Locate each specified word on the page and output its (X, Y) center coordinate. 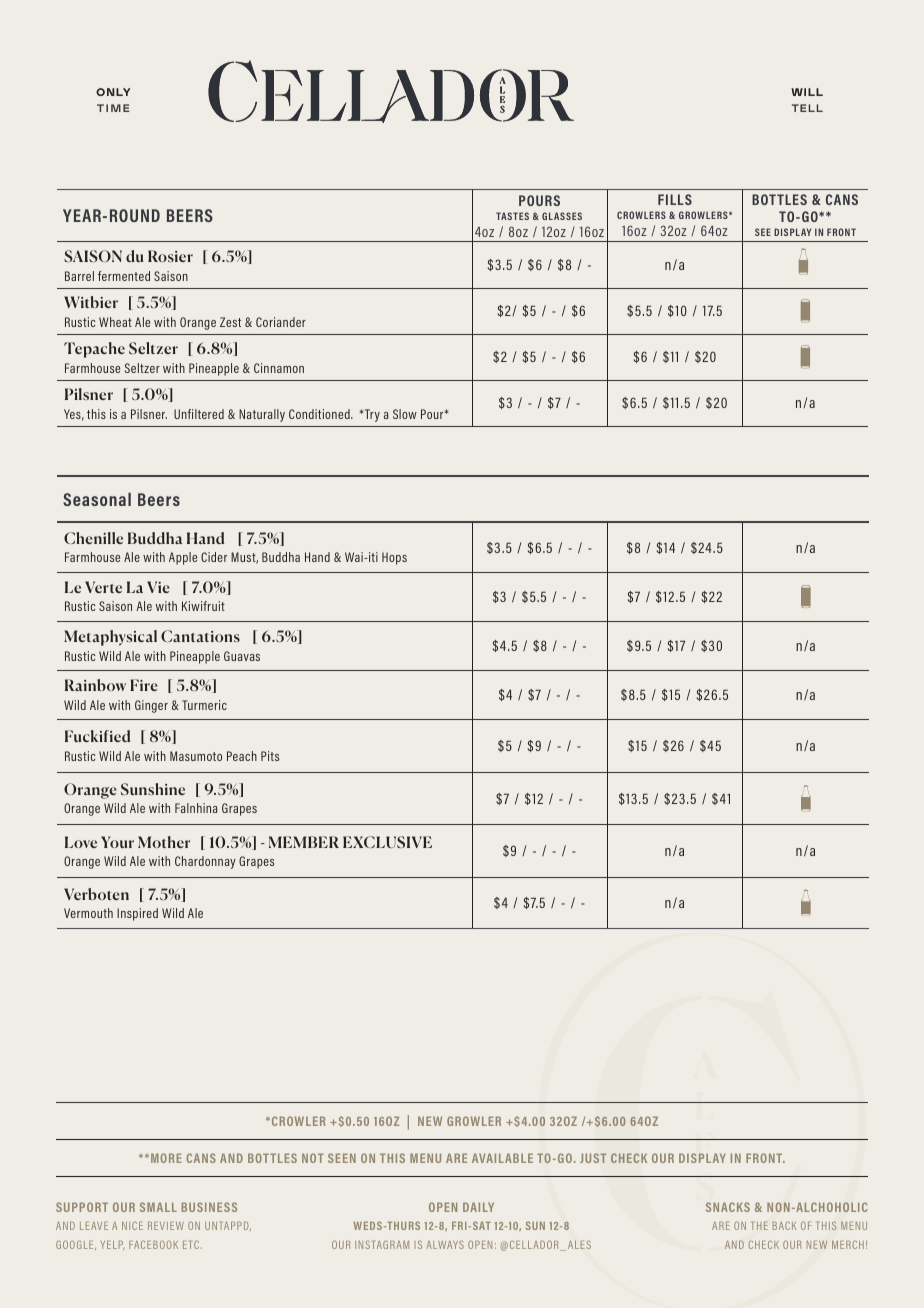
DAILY (478, 1207)
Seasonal (97, 499)
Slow (405, 414)
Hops (394, 558)
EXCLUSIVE (387, 842)
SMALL (158, 1207)
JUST (593, 1158)
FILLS (675, 199)
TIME (113, 108)
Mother (164, 842)
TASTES (512, 216)
